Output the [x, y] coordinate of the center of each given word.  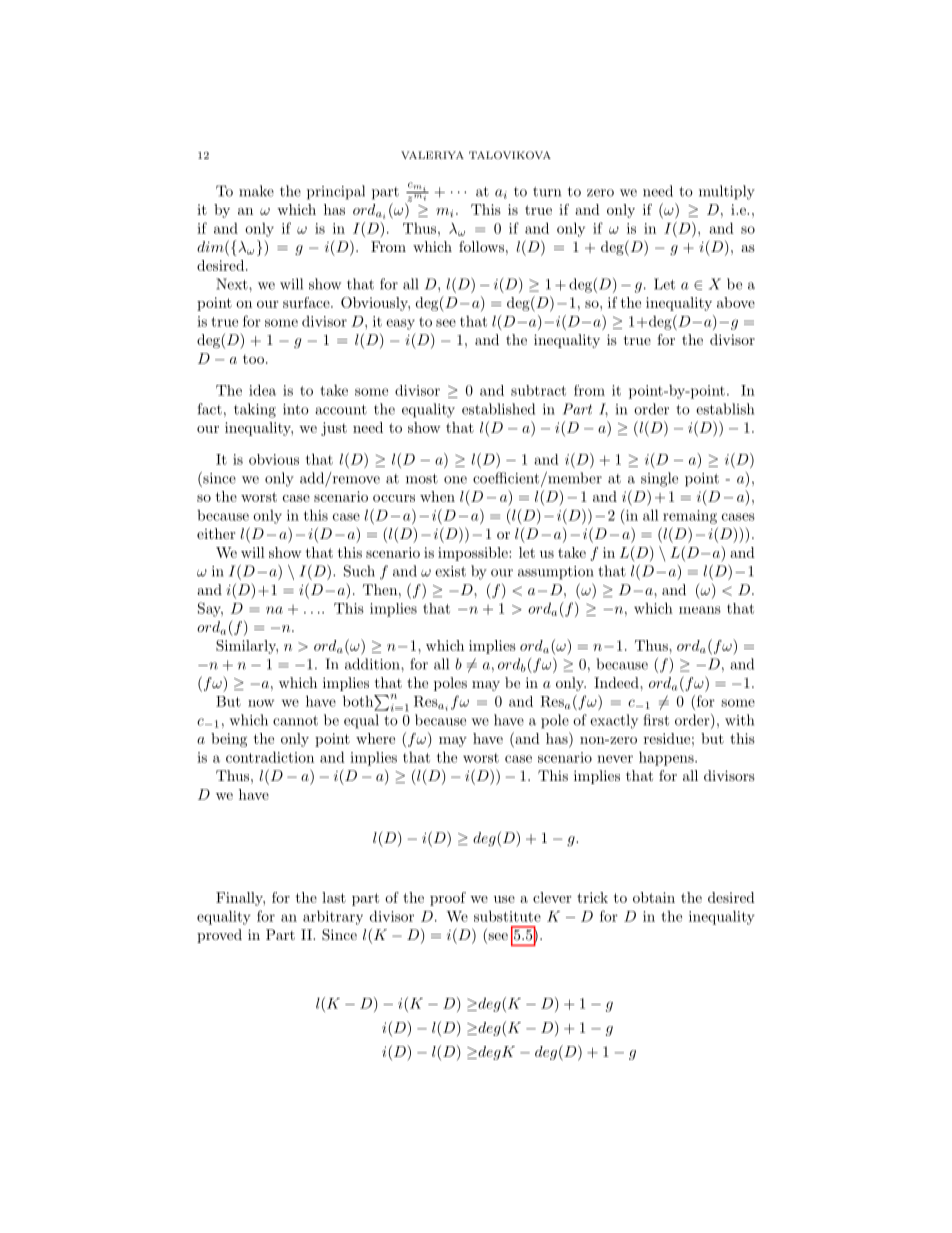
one [455, 480]
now [261, 703]
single [659, 479]
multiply [727, 192]
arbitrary [333, 917]
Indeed [617, 682]
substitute [507, 916]
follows [481, 246]
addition [373, 664]
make [256, 191]
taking [255, 410]
